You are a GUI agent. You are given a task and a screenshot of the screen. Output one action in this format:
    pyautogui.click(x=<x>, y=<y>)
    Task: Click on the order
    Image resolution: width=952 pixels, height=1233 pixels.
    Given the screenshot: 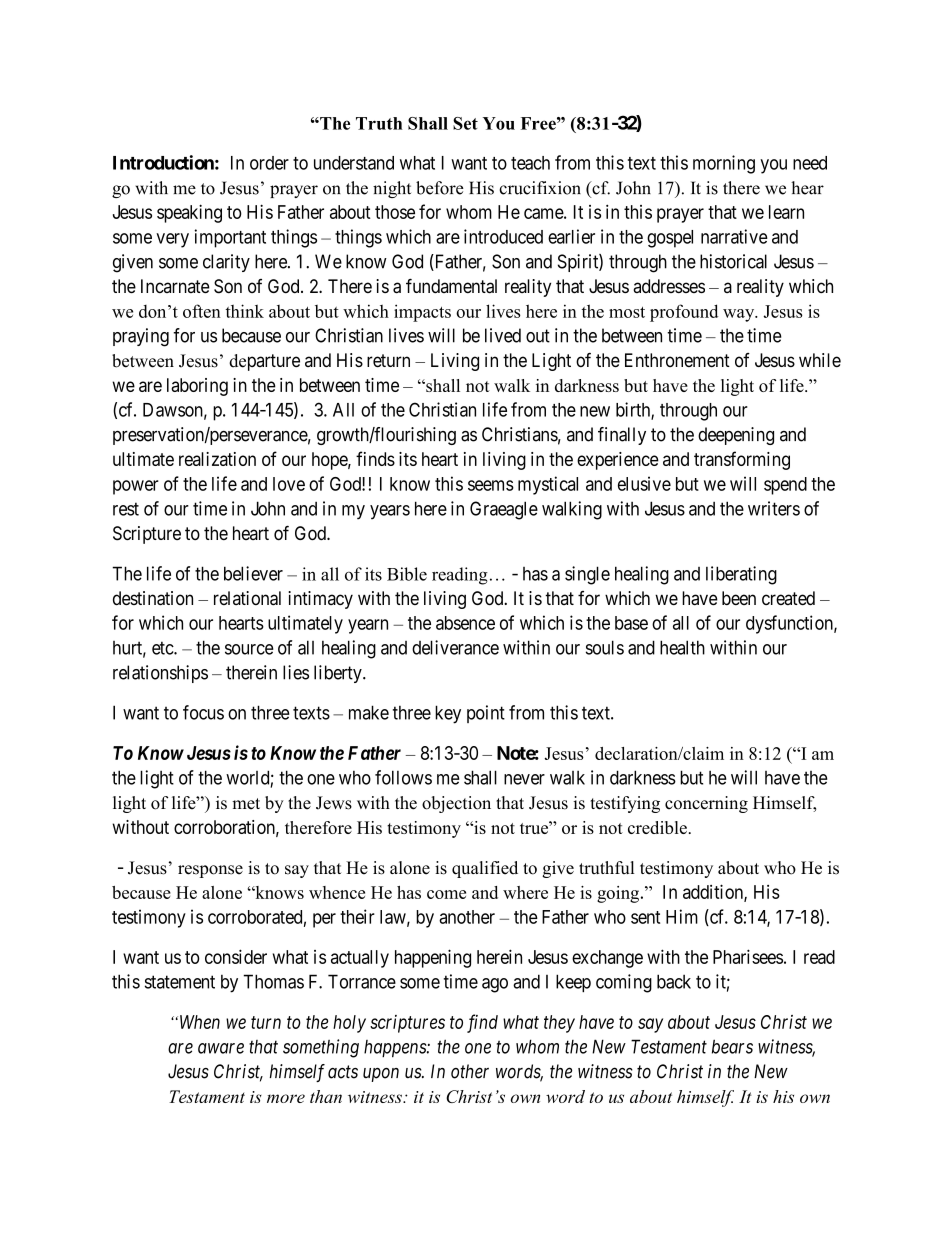 What is the action you would take?
    pyautogui.click(x=269, y=163)
